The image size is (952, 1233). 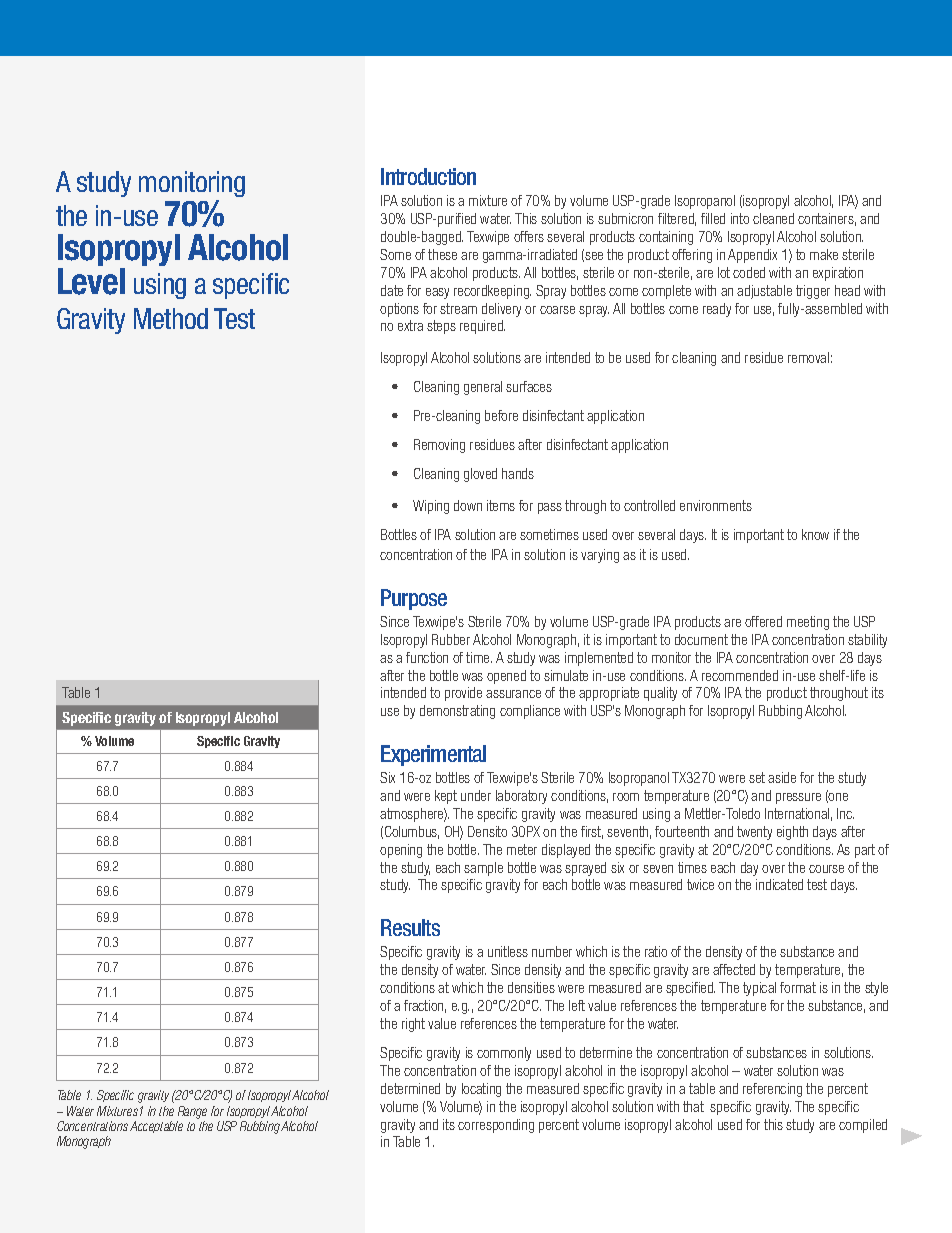 I want to click on down, so click(x=468, y=505).
